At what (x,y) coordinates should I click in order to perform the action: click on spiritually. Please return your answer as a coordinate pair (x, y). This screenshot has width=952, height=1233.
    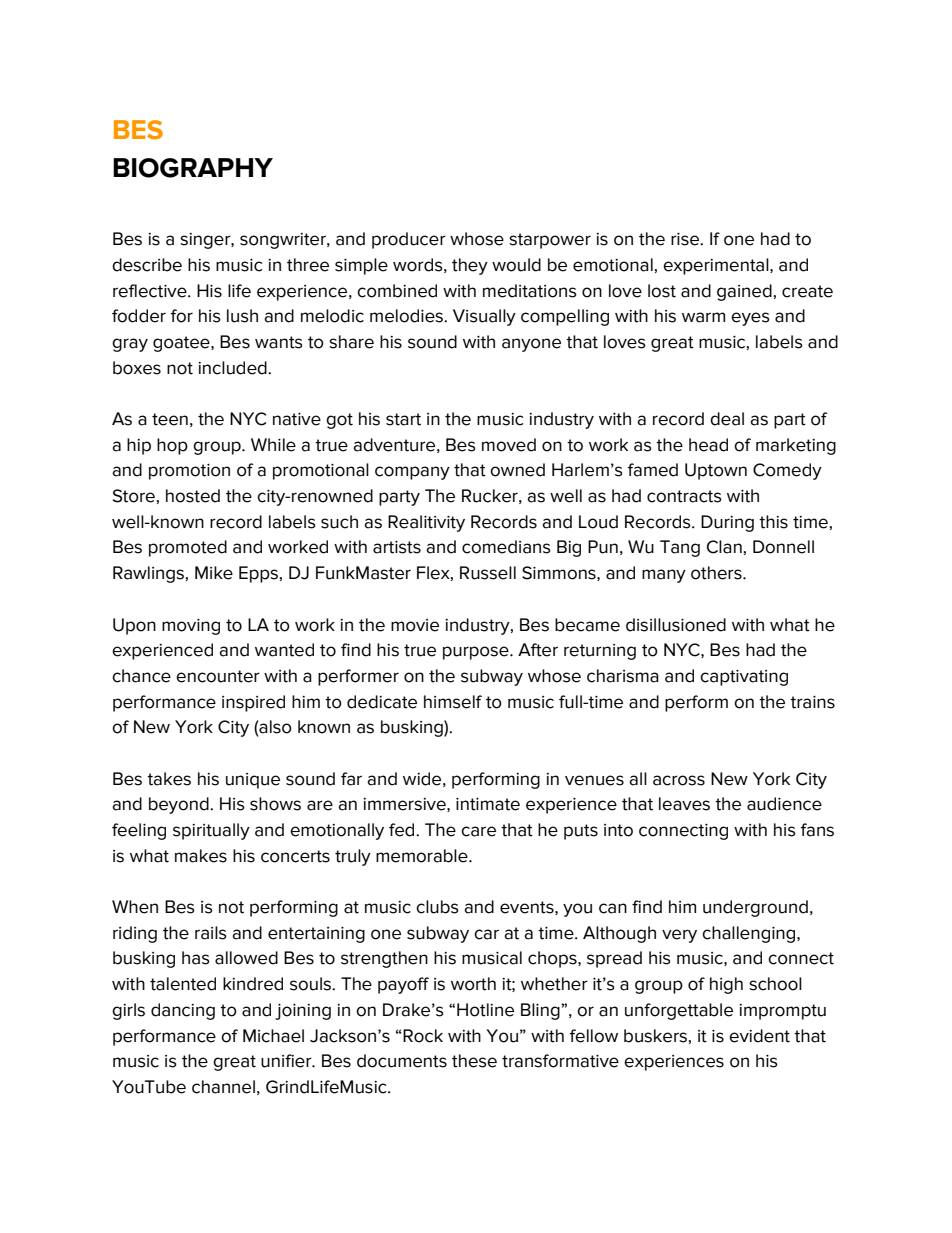
    Looking at the image, I should click on (211, 831).
